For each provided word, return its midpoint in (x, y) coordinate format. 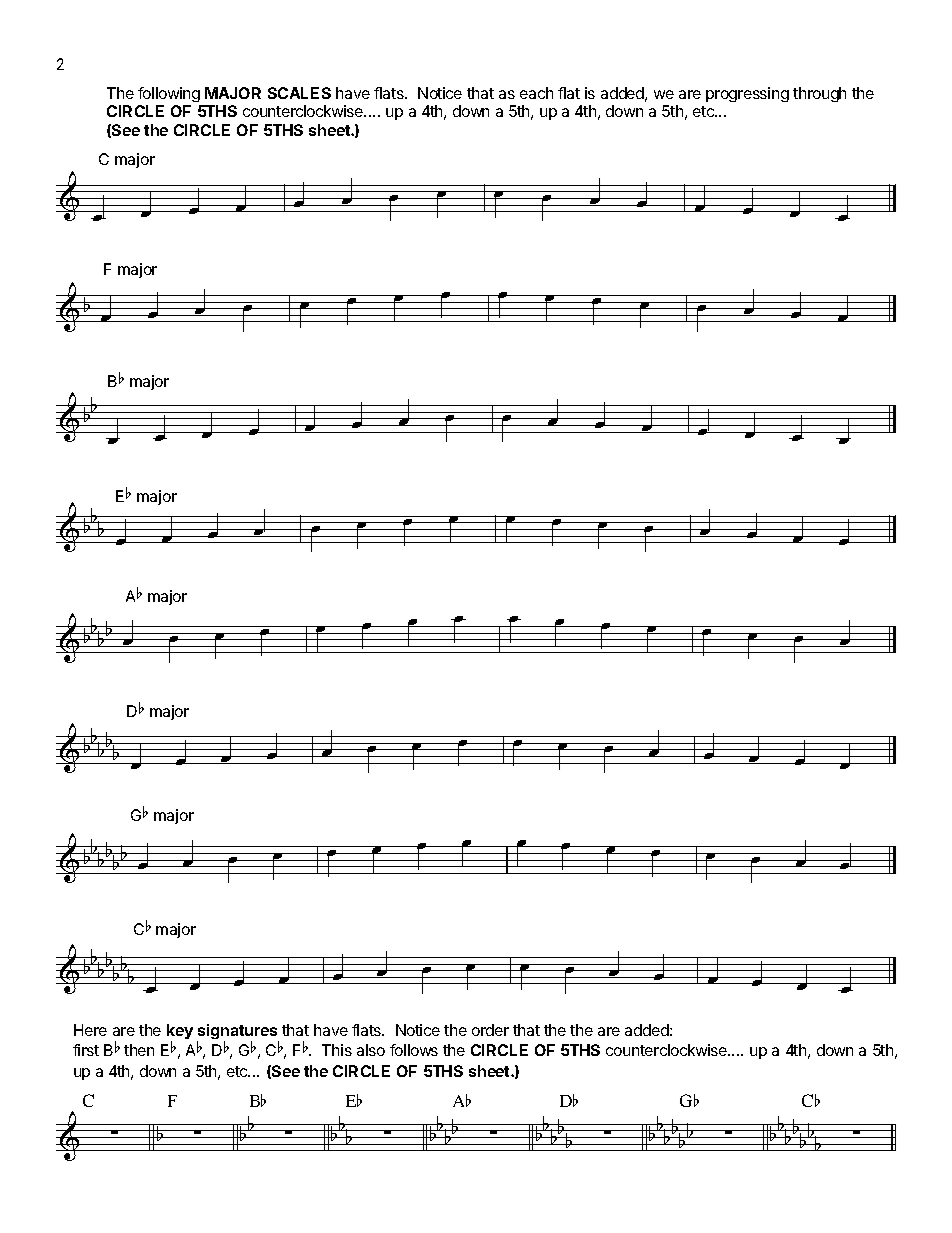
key (180, 1033)
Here (90, 1030)
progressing (747, 94)
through (819, 94)
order (490, 1030)
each (536, 93)
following (169, 94)
